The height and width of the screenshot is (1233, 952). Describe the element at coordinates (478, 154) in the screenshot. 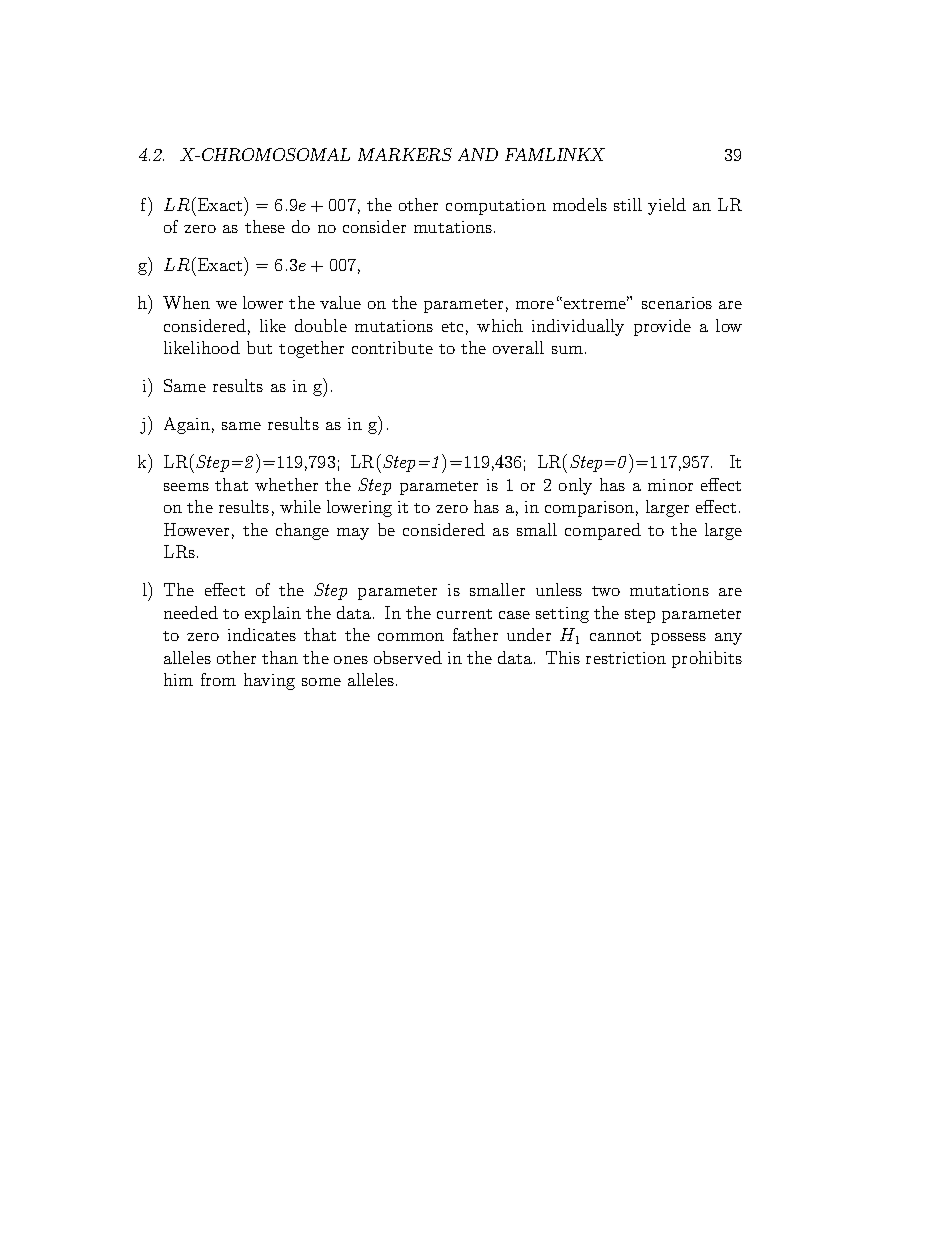

I see `AND` at that location.
